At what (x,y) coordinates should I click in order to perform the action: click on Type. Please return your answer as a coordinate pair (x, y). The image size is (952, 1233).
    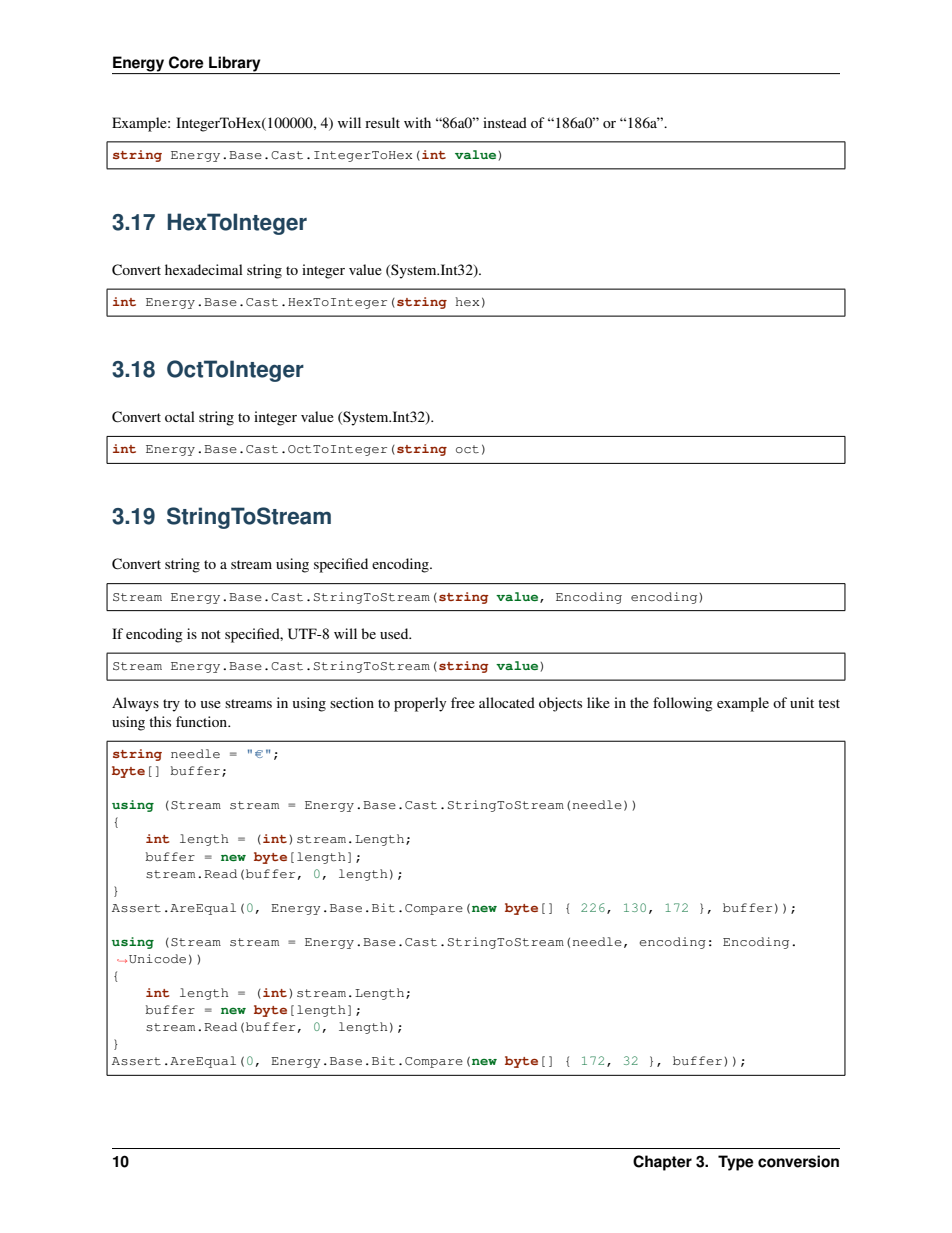
    Looking at the image, I should click on (736, 1163).
